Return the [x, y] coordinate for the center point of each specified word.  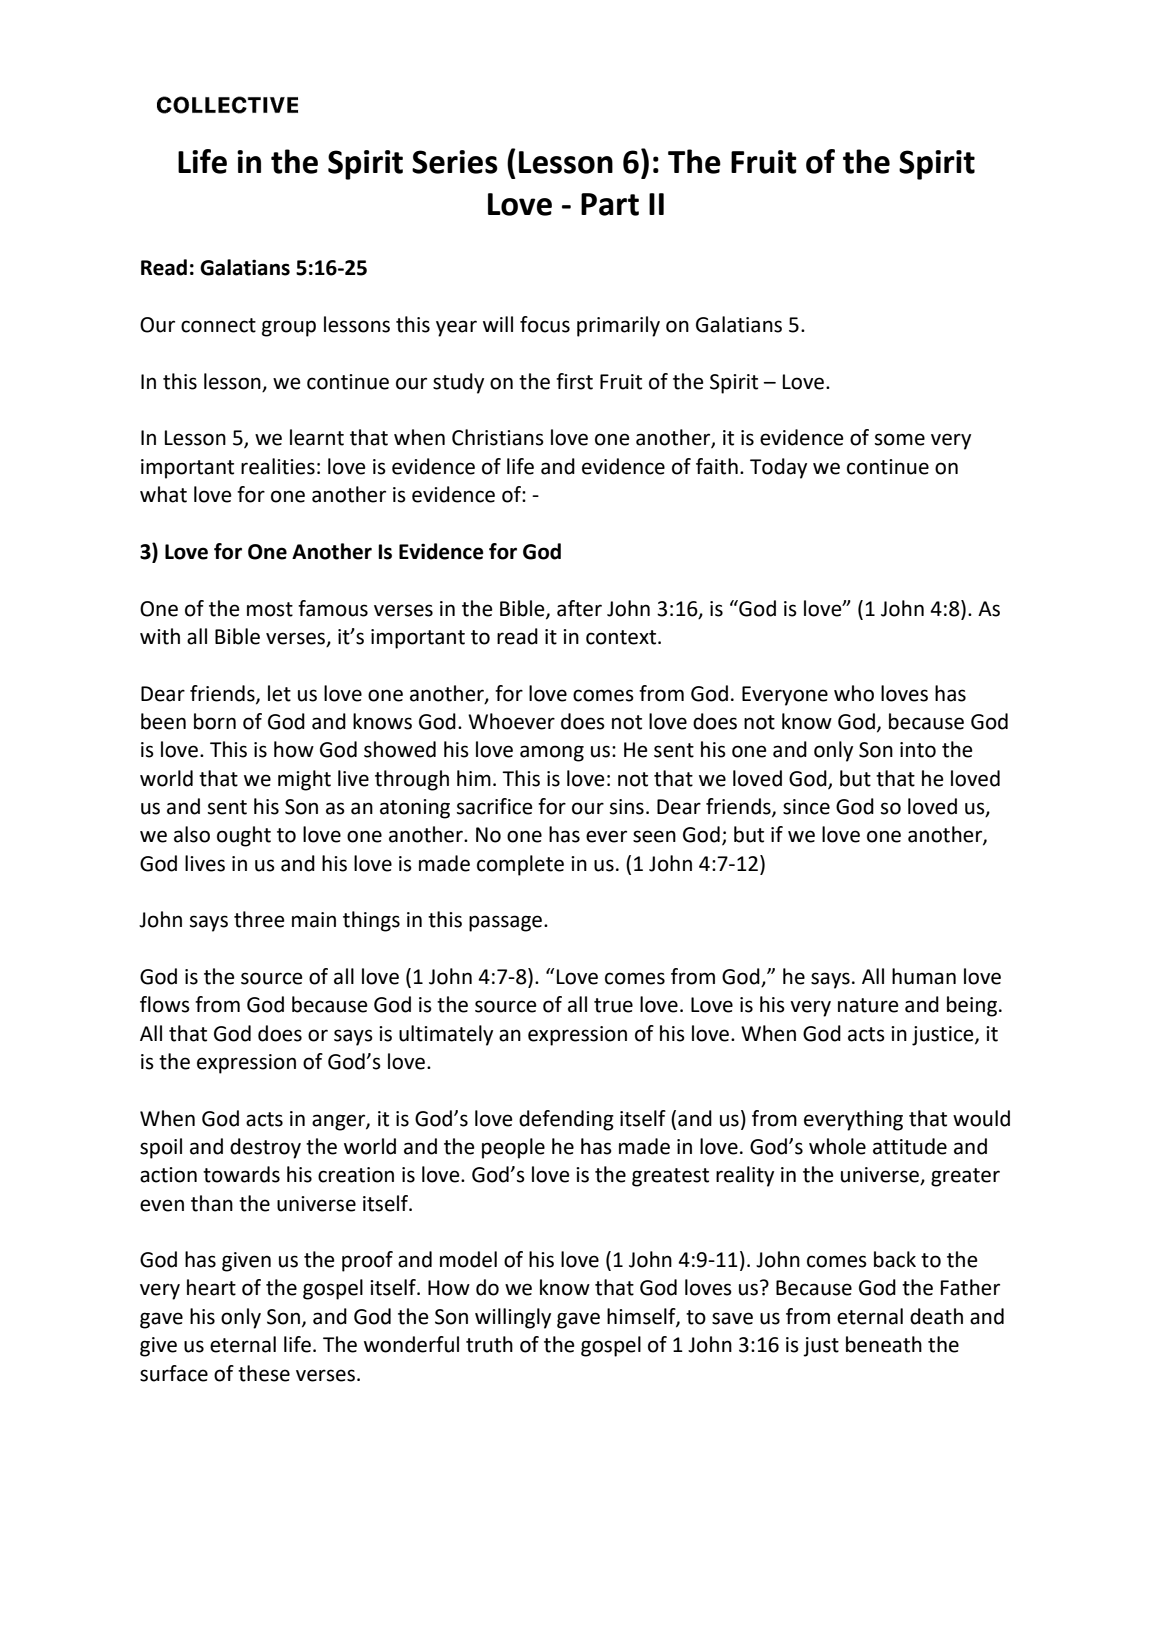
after [579, 608]
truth [489, 1344]
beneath [884, 1344]
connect [218, 325]
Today [778, 468]
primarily [618, 326]
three [259, 919]
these [264, 1373]
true [613, 1005]
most [270, 609]
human [924, 976]
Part [610, 204]
